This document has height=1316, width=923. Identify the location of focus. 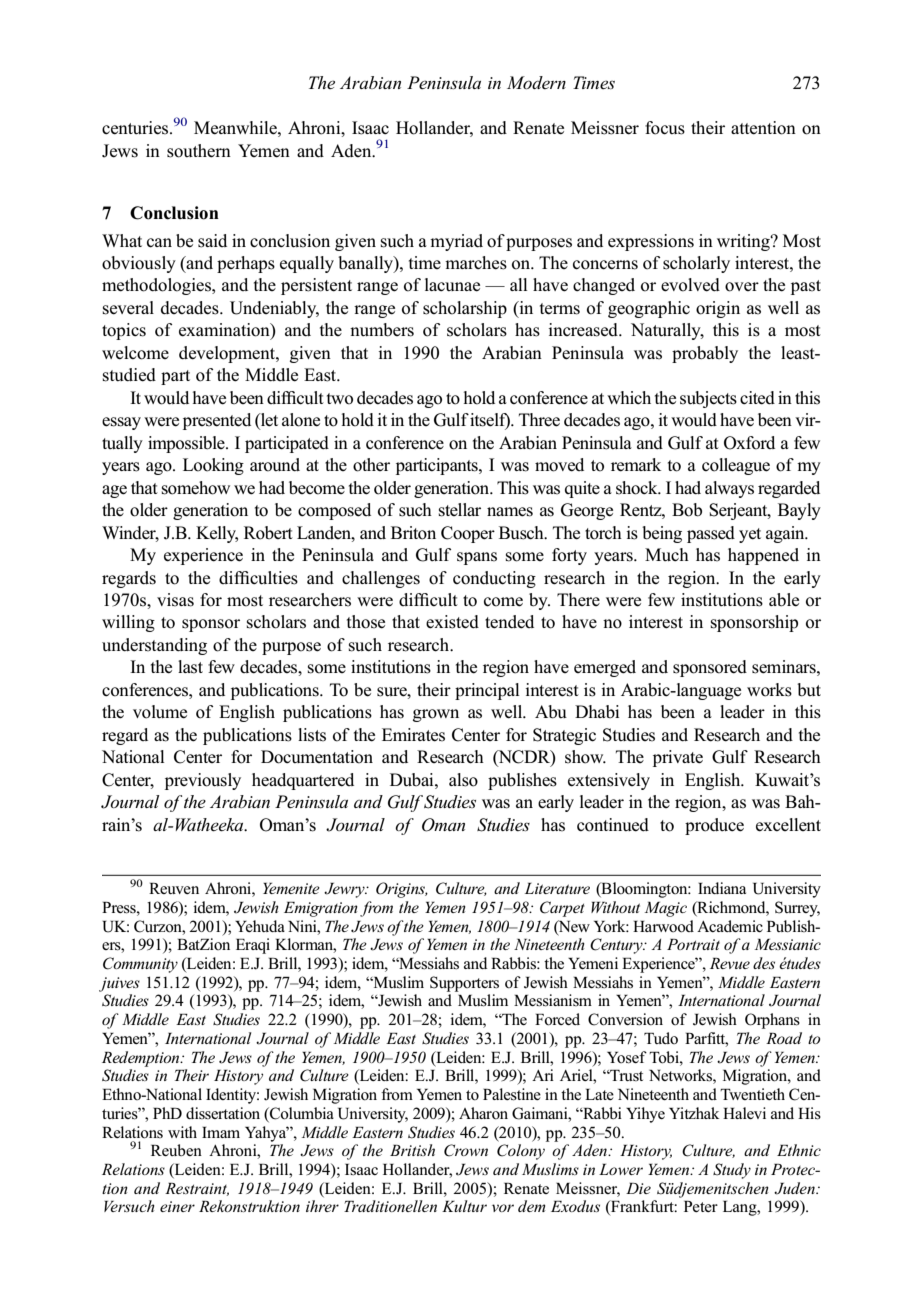
(665, 128).
